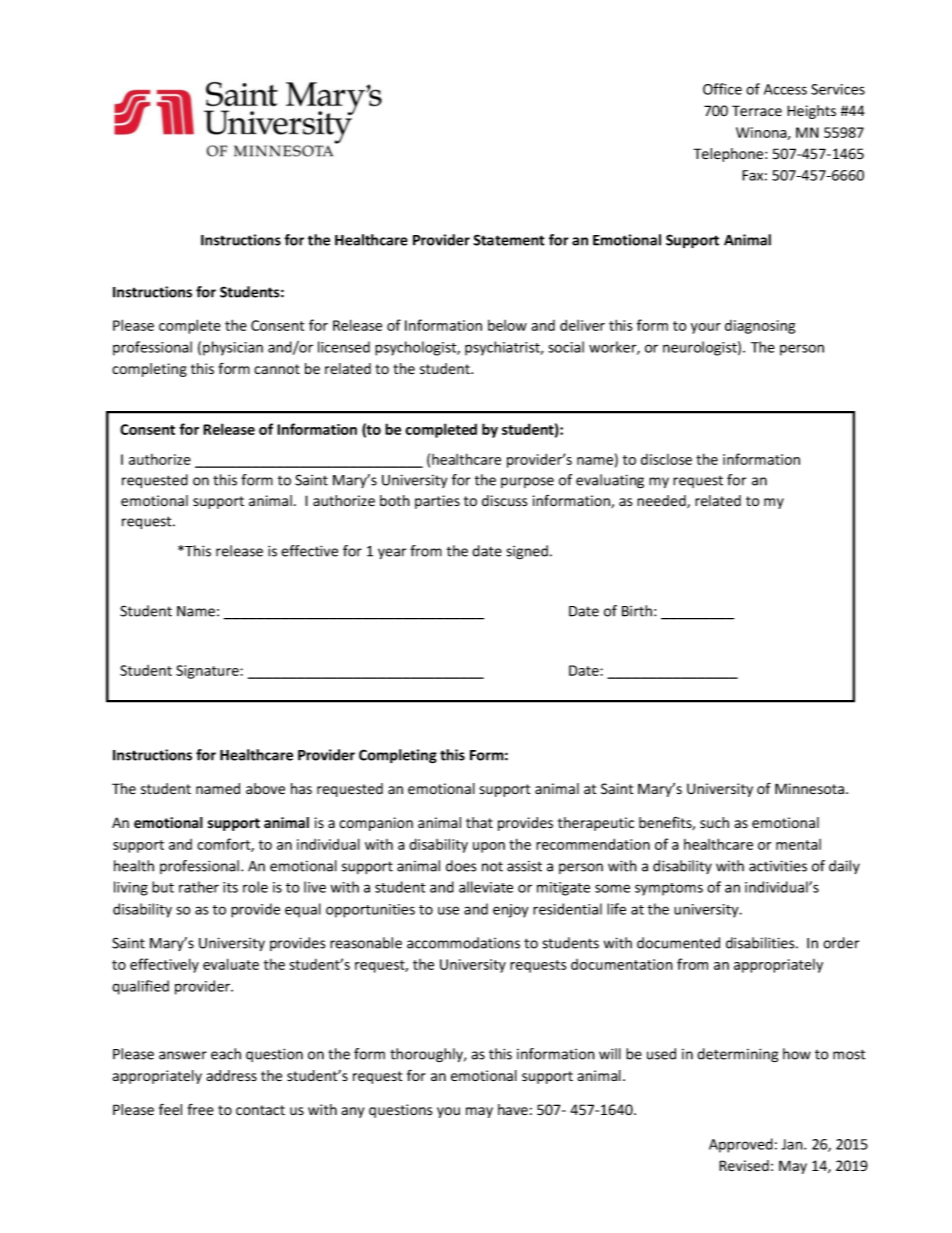 The width and height of the image is (952, 1233). What do you see at coordinates (277, 369) in the image?
I see `cannot` at bounding box center [277, 369].
